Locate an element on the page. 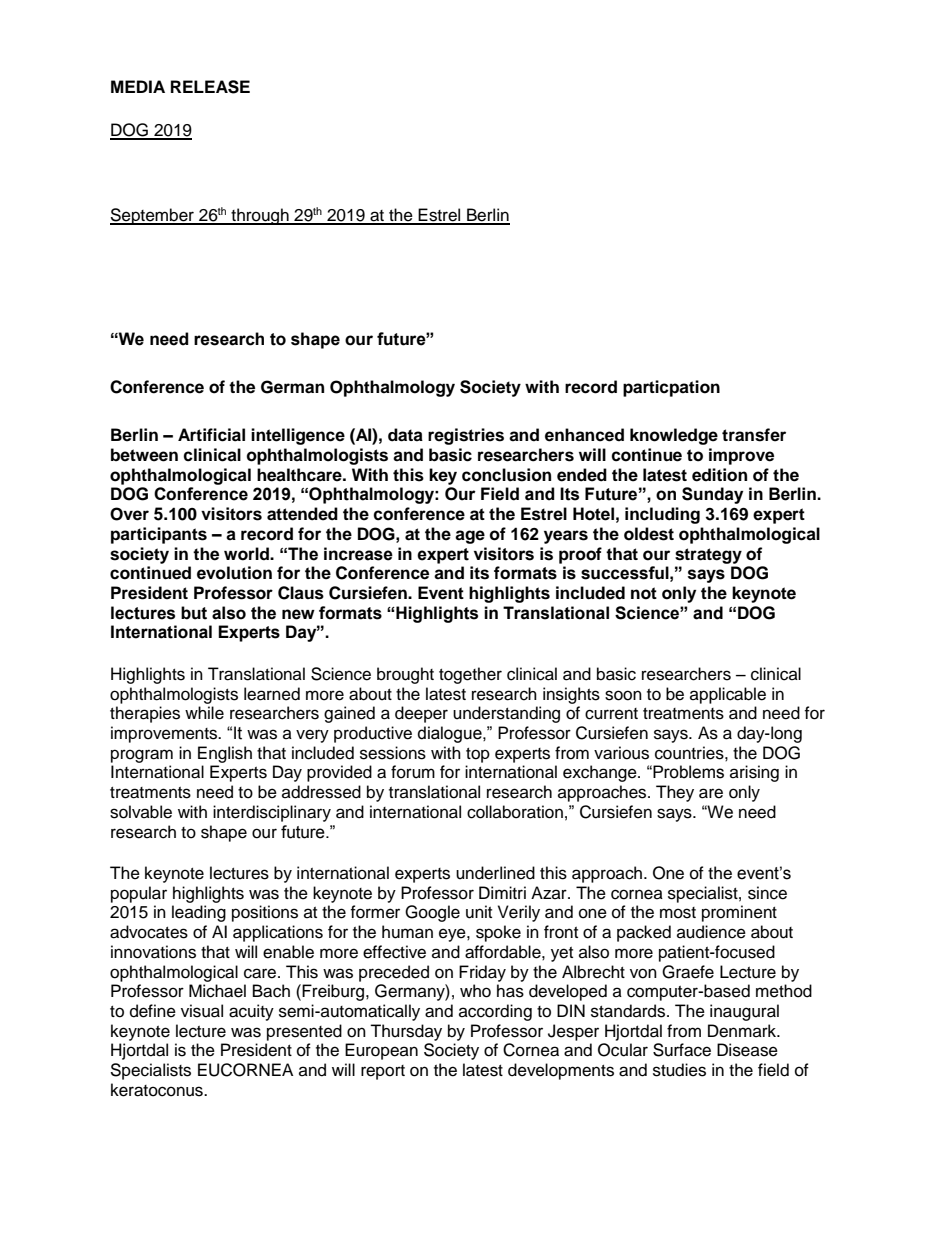 This document has height=1233, width=952. transfer is located at coordinates (754, 435).
